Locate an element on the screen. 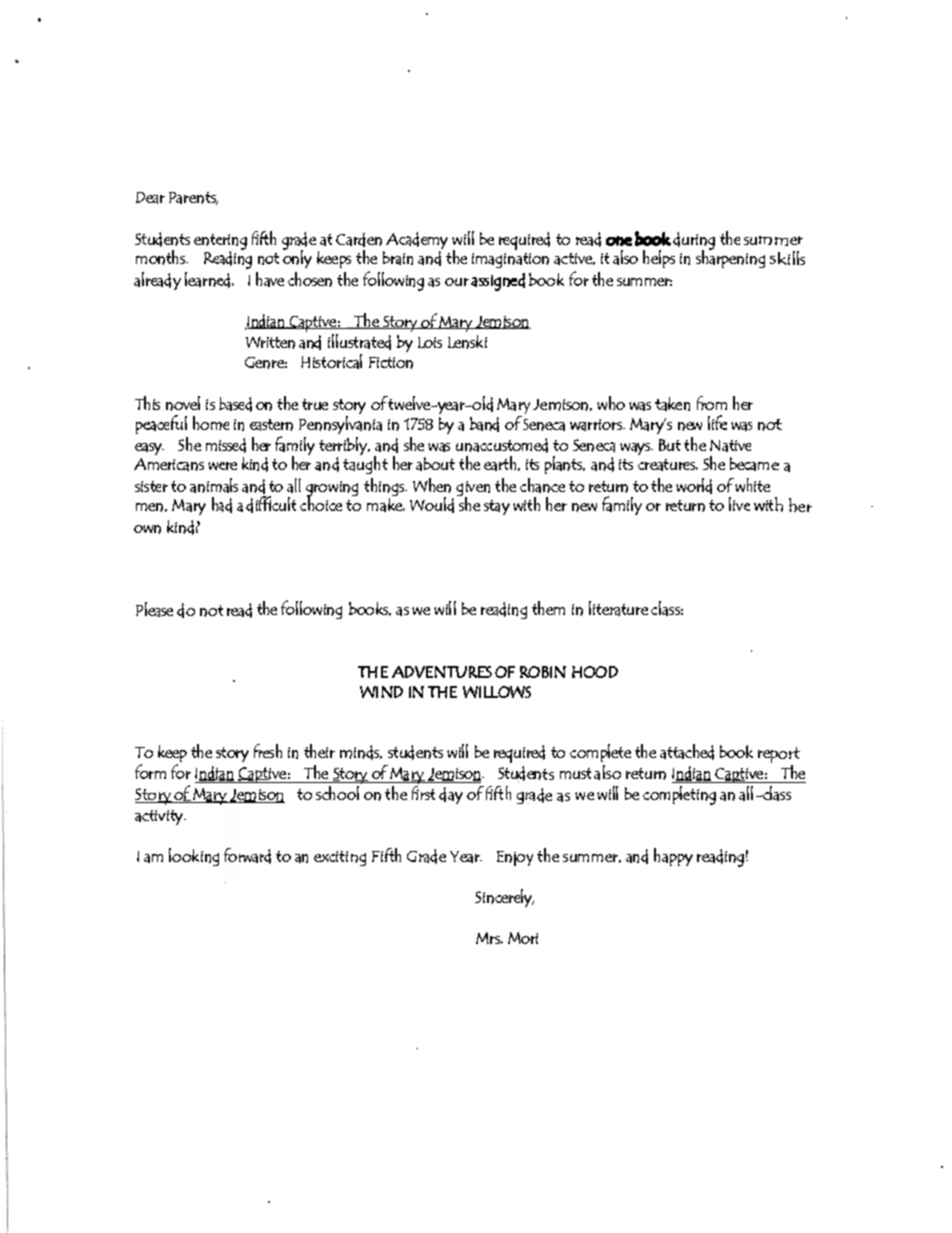  fresh is located at coordinates (268, 751).
